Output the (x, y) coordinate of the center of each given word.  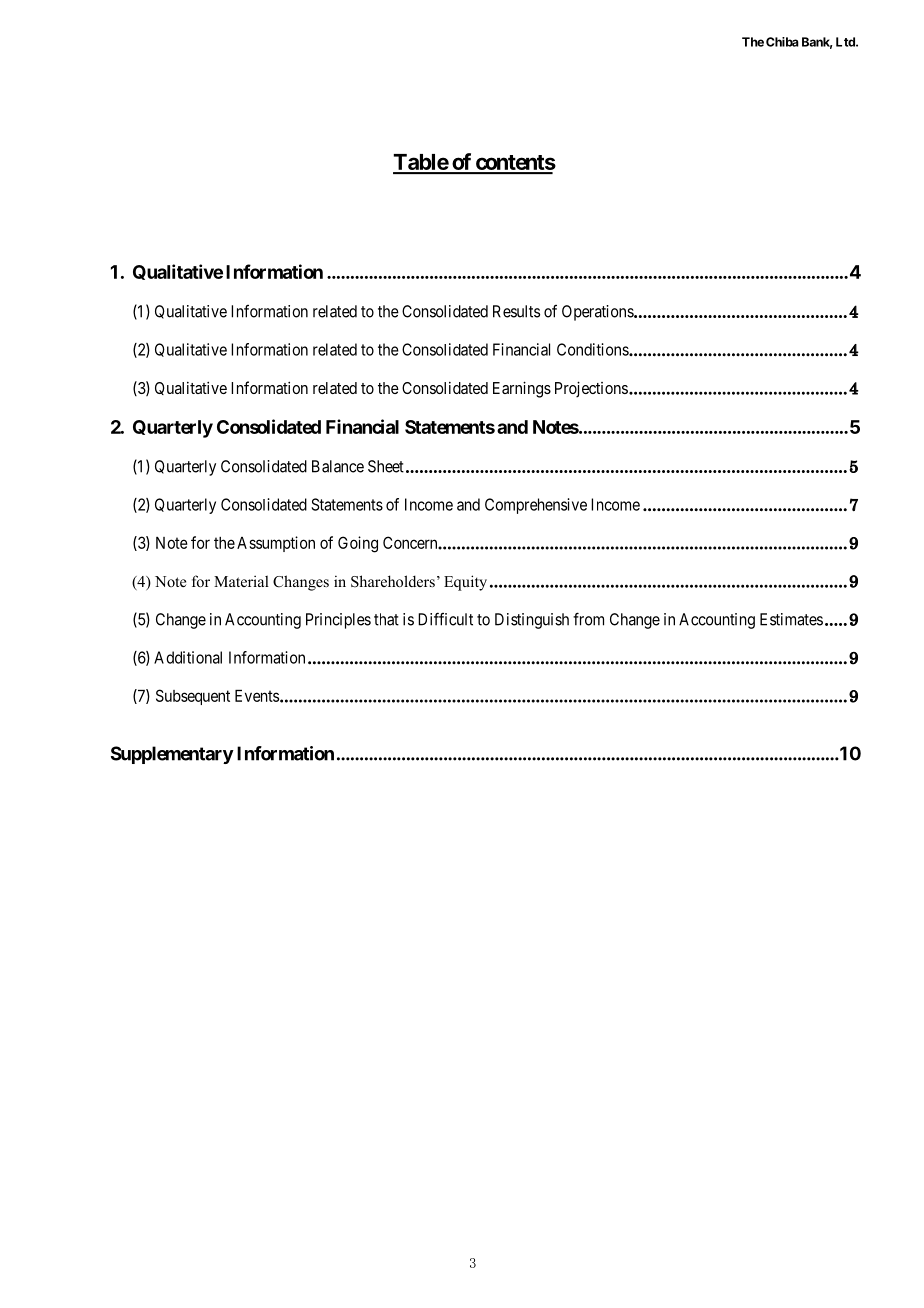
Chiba (782, 42)
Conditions (593, 349)
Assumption (276, 544)
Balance (338, 466)
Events (258, 696)
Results (516, 311)
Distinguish (532, 621)
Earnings (522, 389)
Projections (591, 389)
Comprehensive (536, 506)
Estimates (791, 619)
